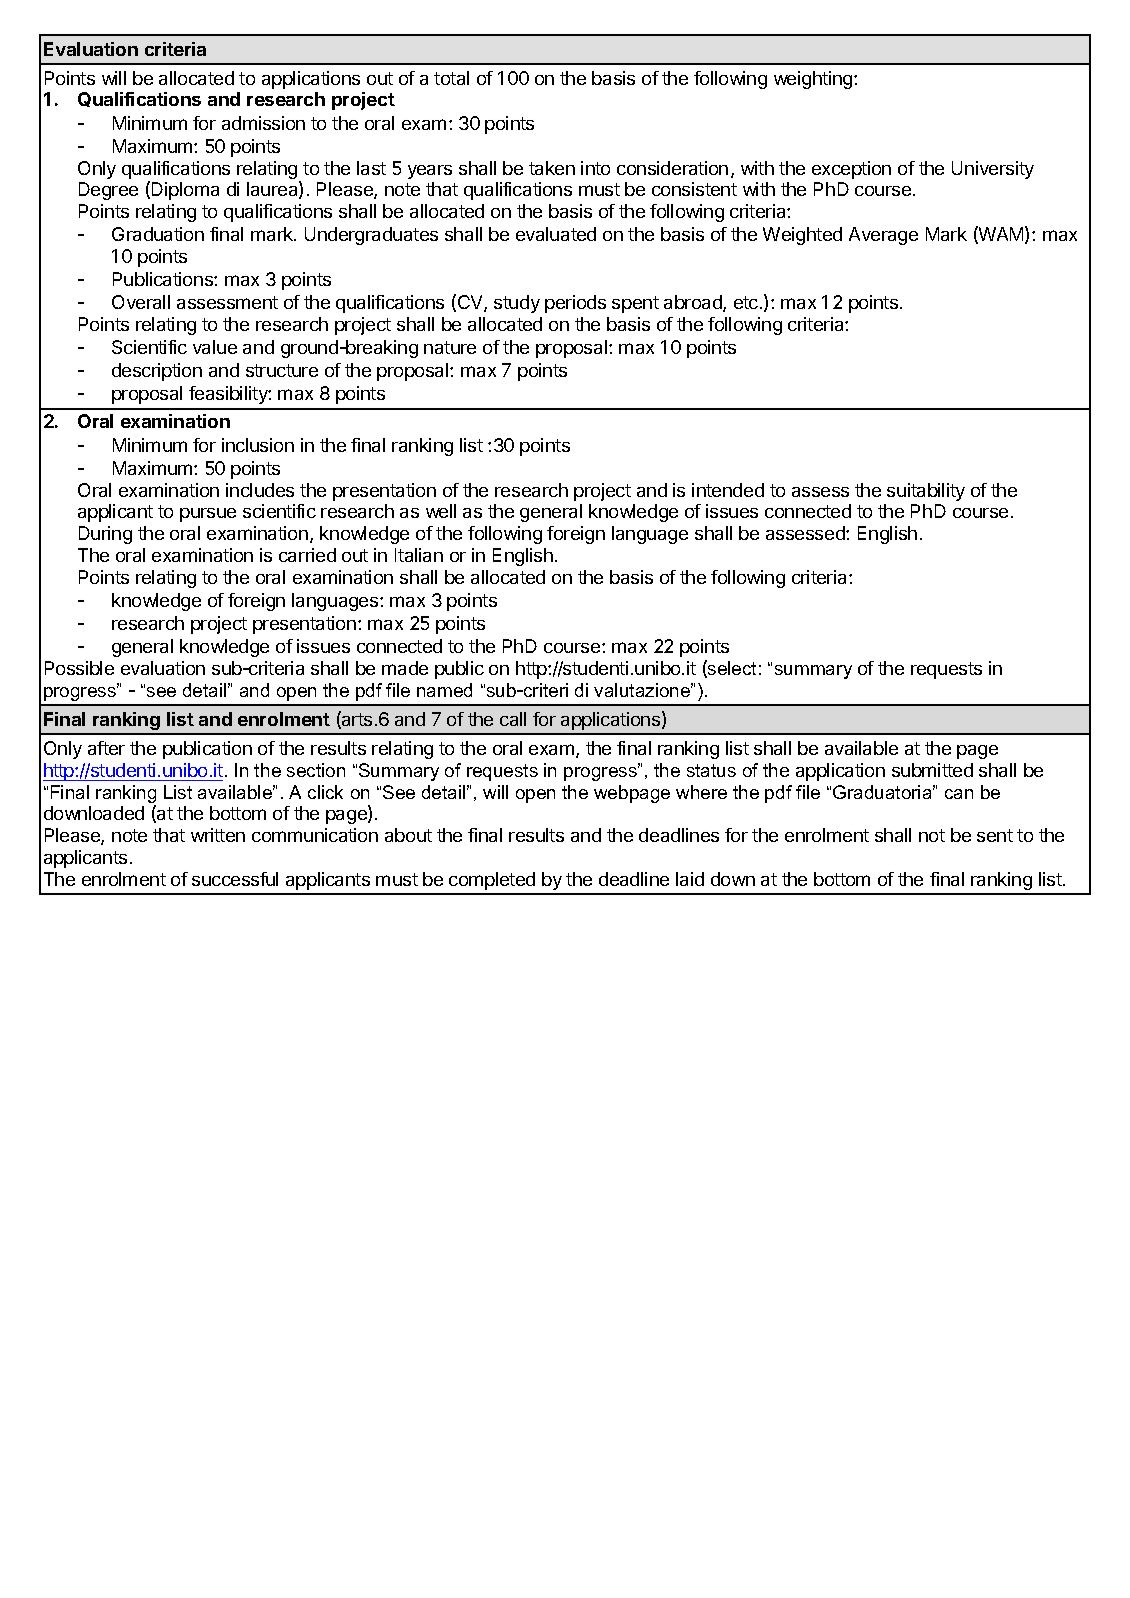 The height and width of the screenshot is (1598, 1130). Describe the element at coordinates (451, 78) in the screenshot. I see `total` at that location.
